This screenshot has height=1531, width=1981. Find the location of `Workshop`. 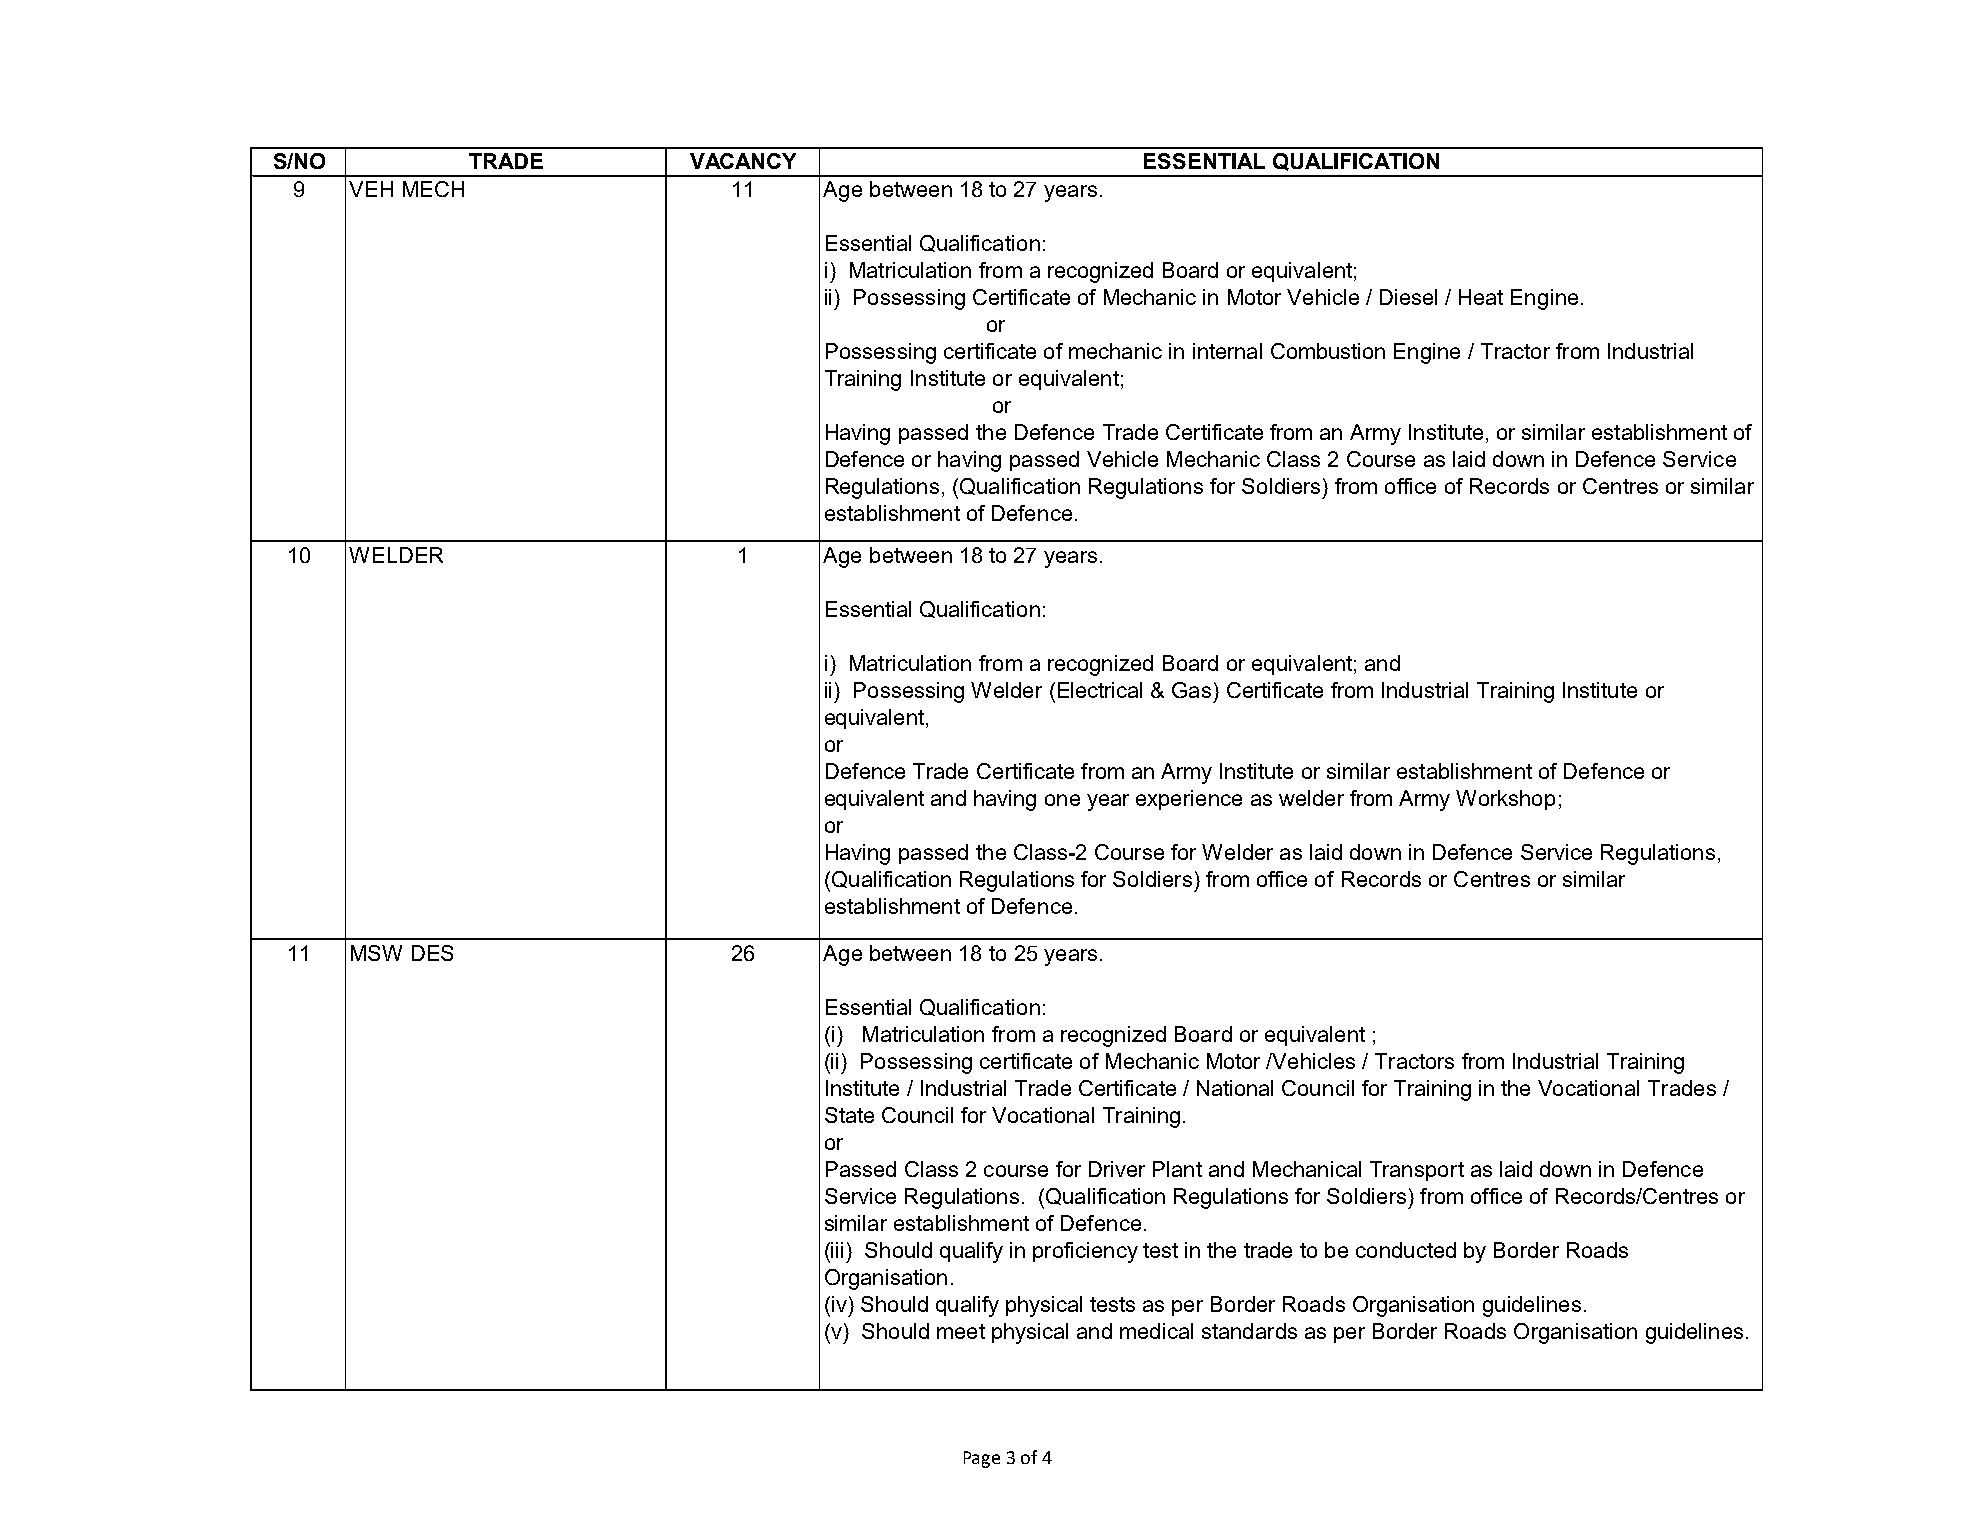

Workshop is located at coordinates (1505, 800).
